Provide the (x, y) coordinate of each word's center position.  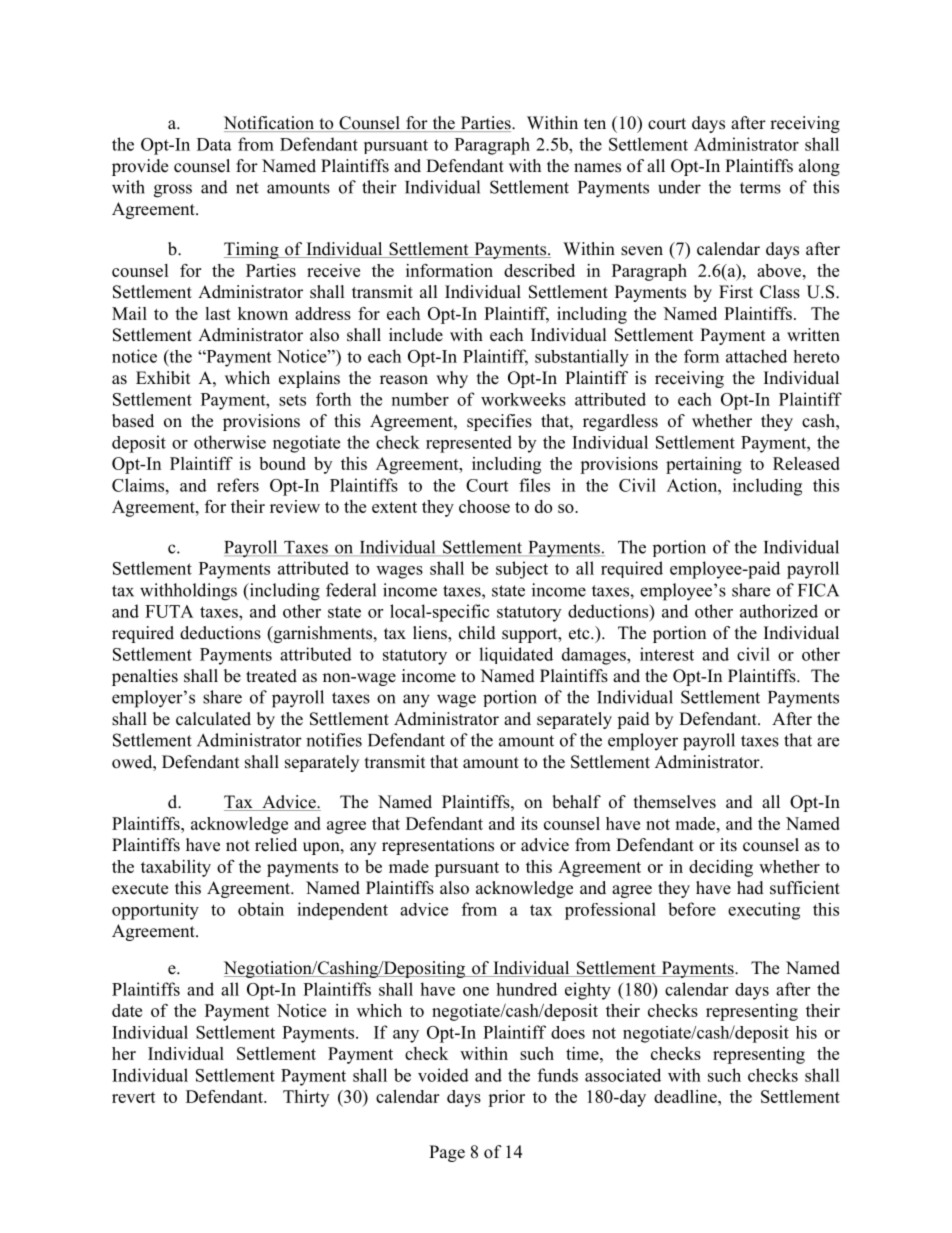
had (750, 888)
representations (438, 846)
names (597, 168)
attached (756, 356)
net (247, 188)
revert (134, 1097)
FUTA (169, 611)
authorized (779, 611)
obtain (261, 909)
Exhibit (163, 378)
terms (760, 188)
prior (506, 1098)
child (477, 633)
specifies (499, 422)
